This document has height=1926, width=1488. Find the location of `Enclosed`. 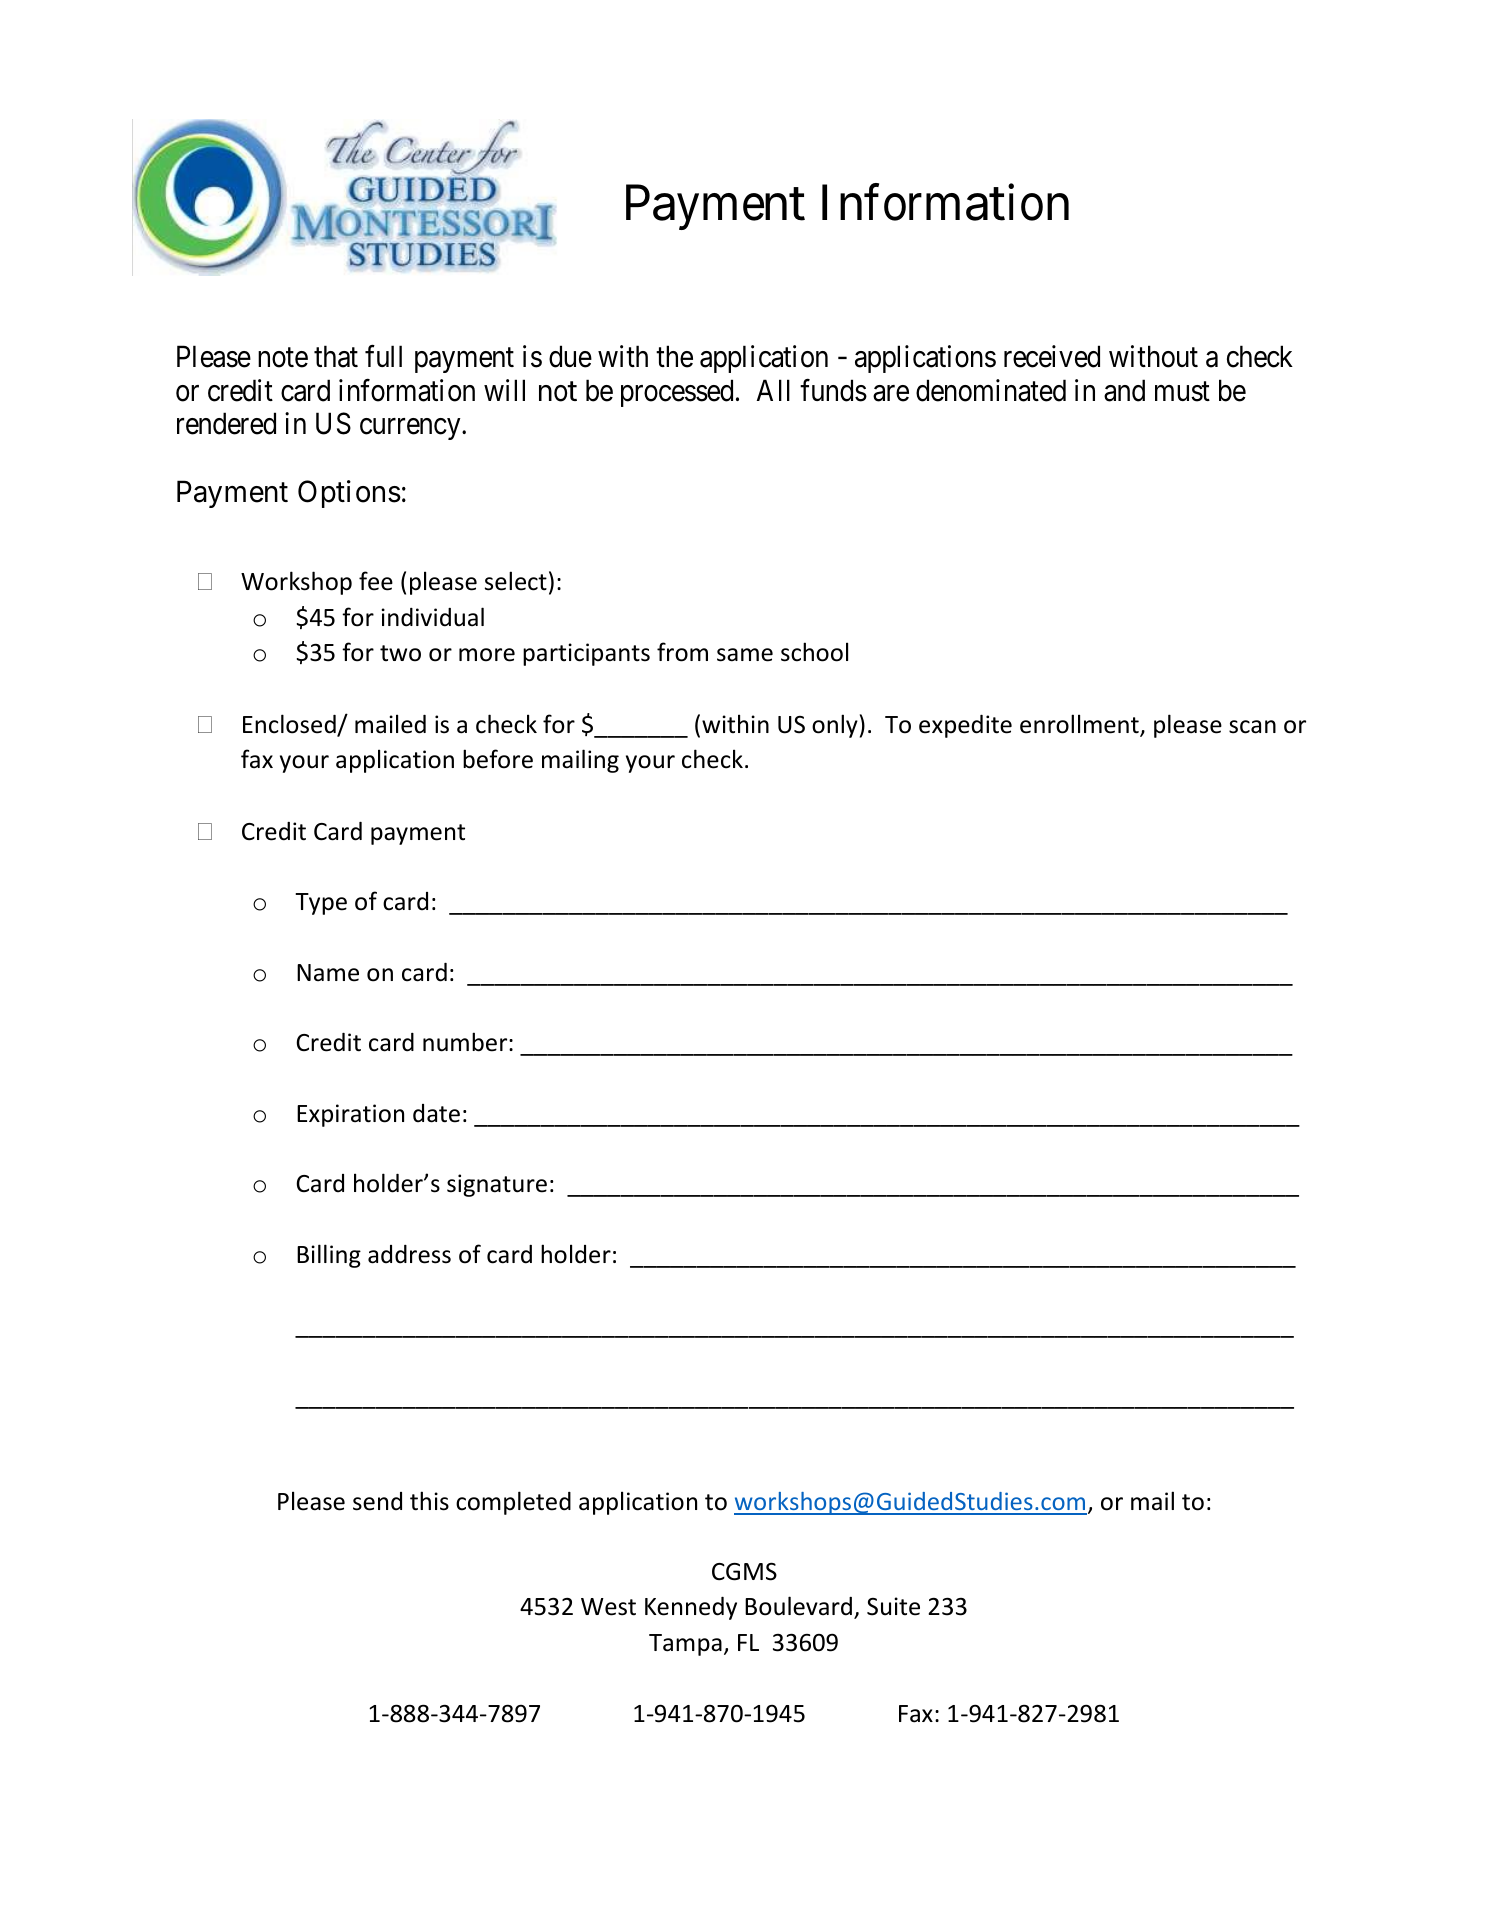

Enclosed is located at coordinates (290, 725).
